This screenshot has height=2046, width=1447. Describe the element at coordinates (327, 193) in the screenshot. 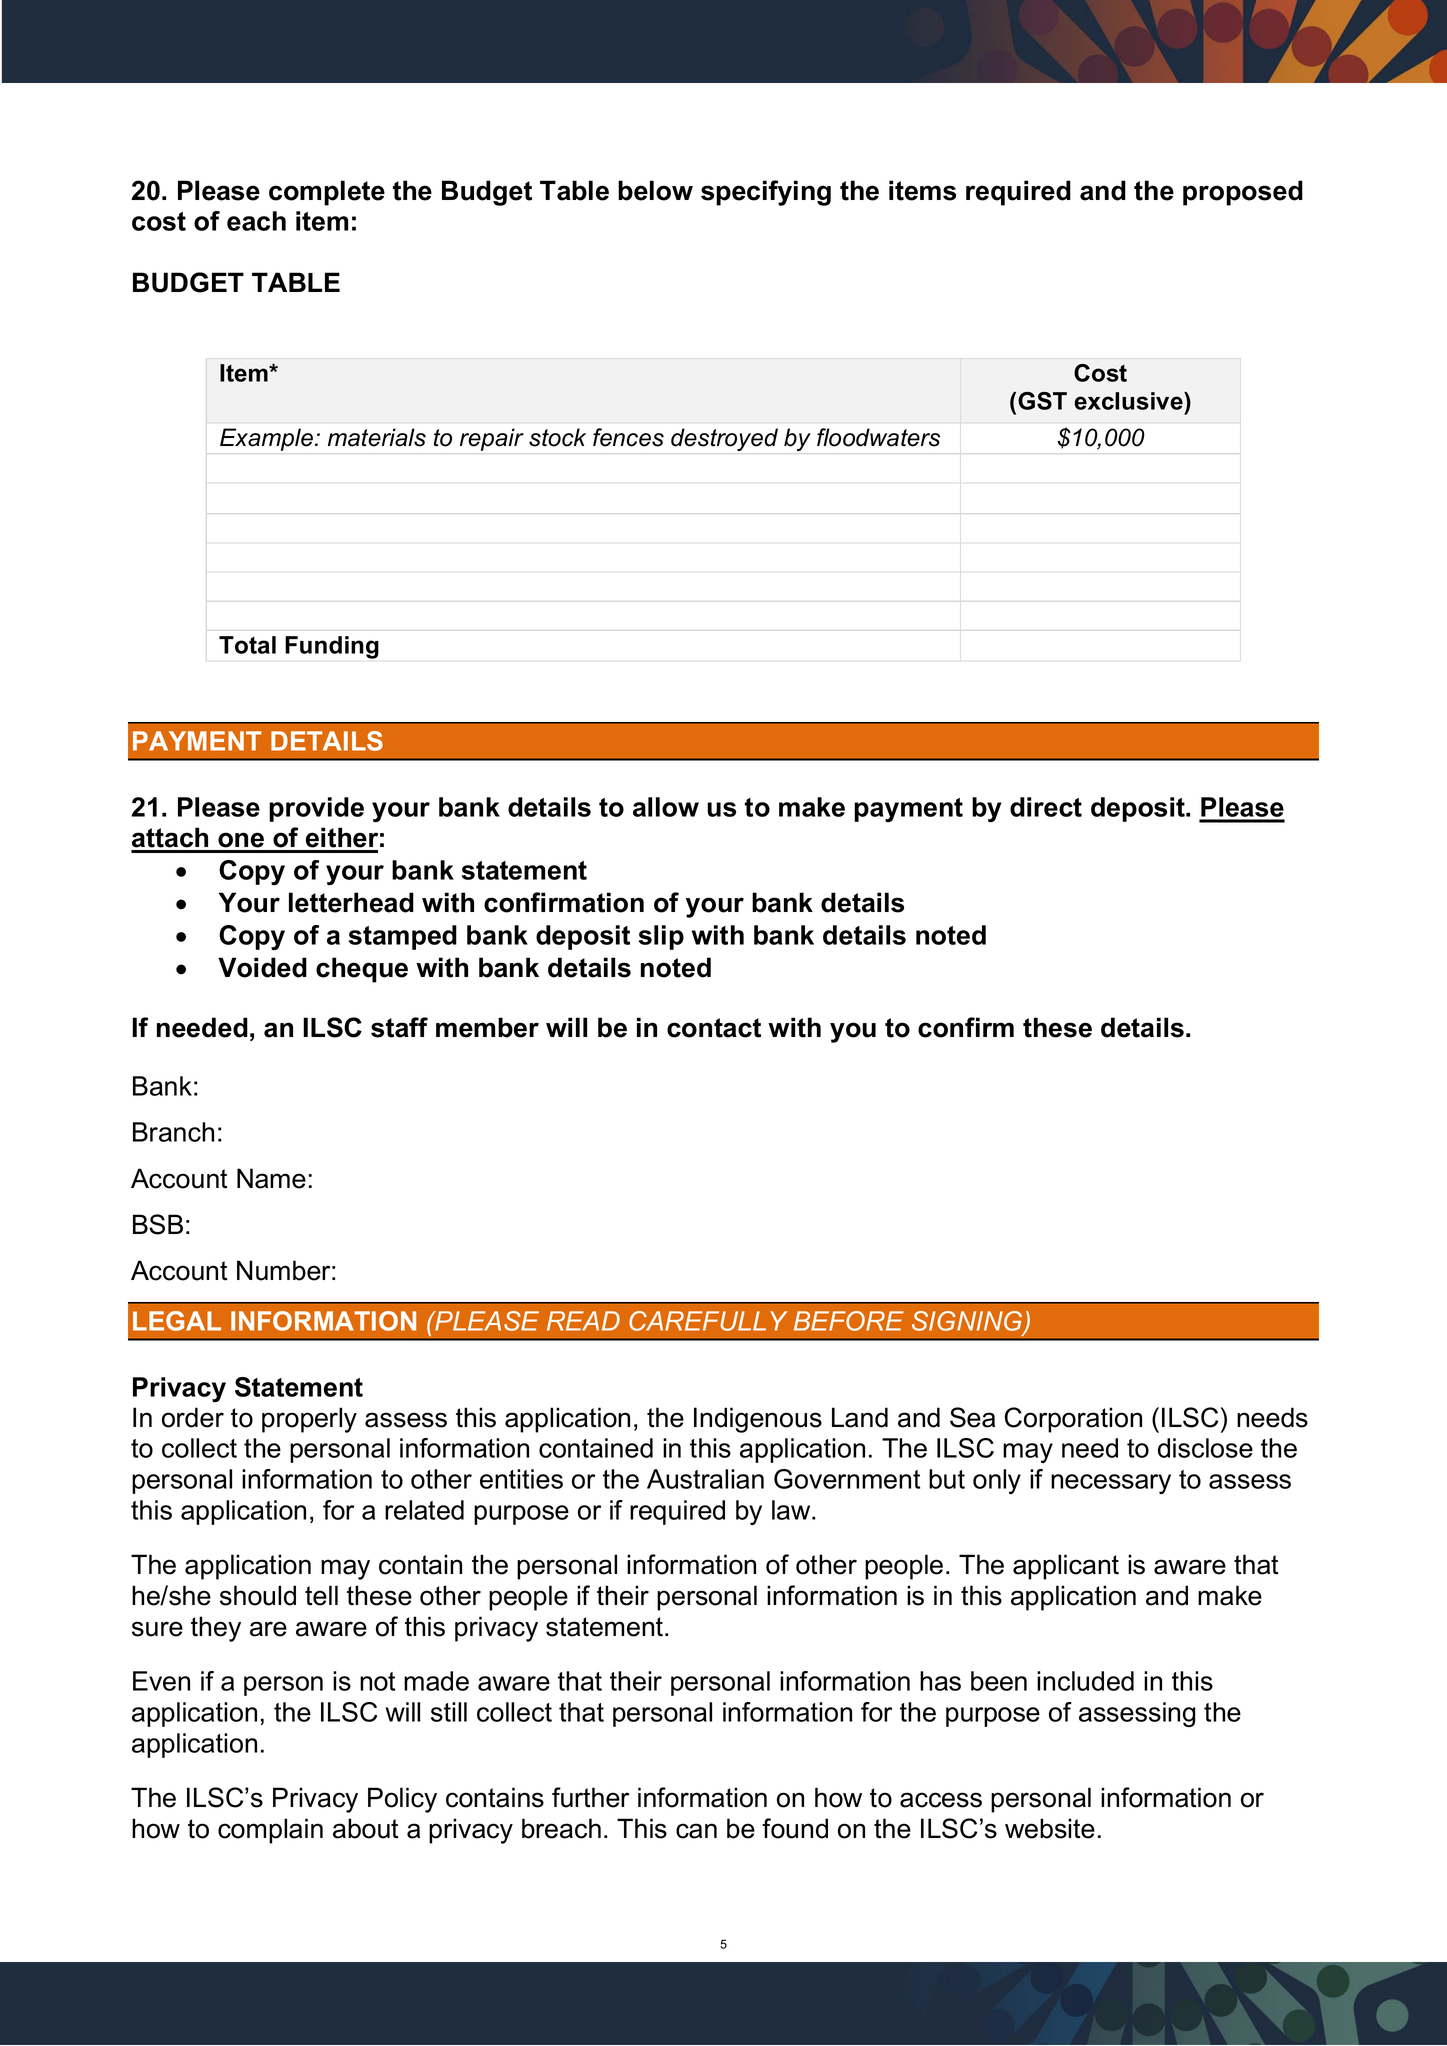

I see `complete` at that location.
